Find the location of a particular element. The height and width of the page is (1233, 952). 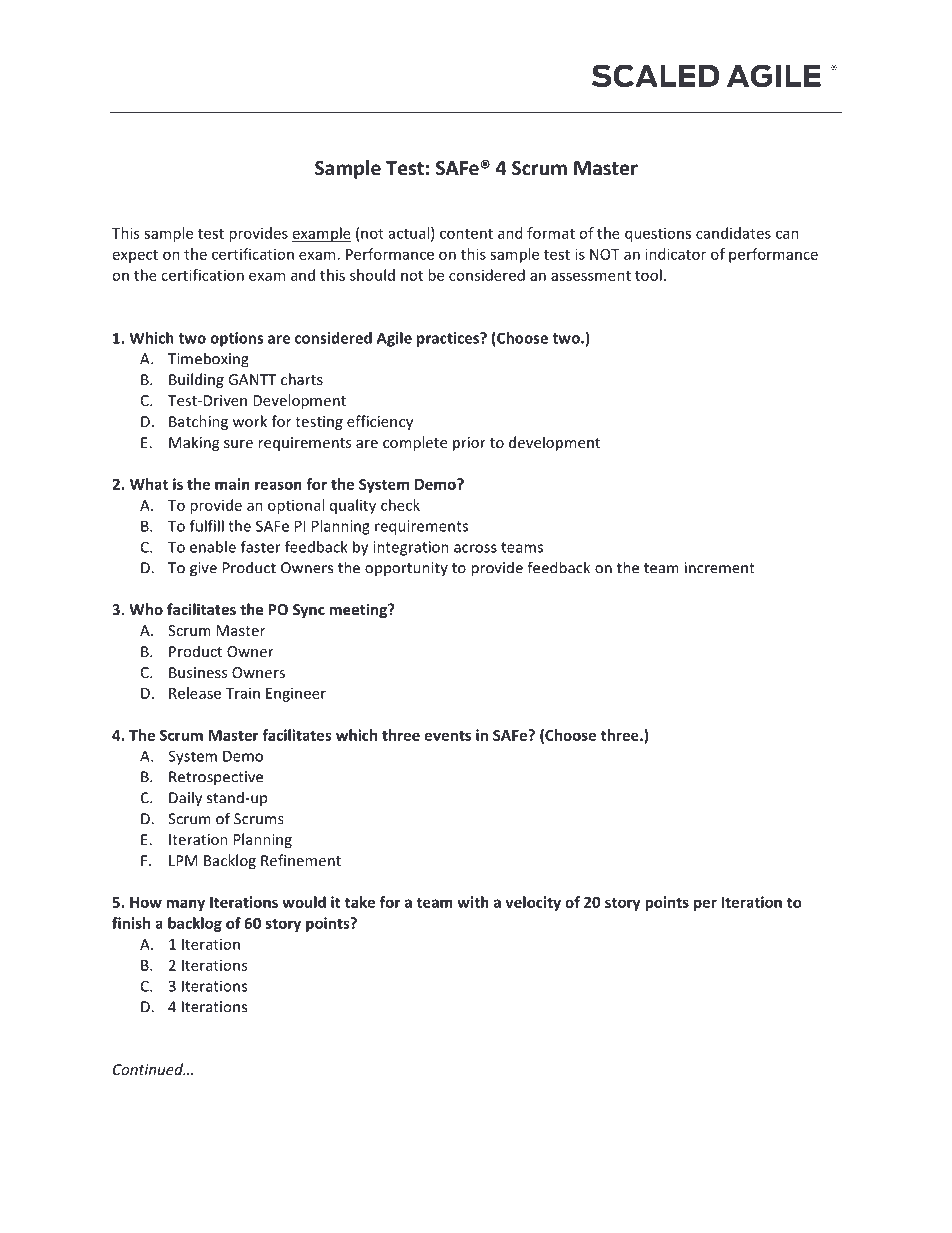

velocity is located at coordinates (533, 903).
